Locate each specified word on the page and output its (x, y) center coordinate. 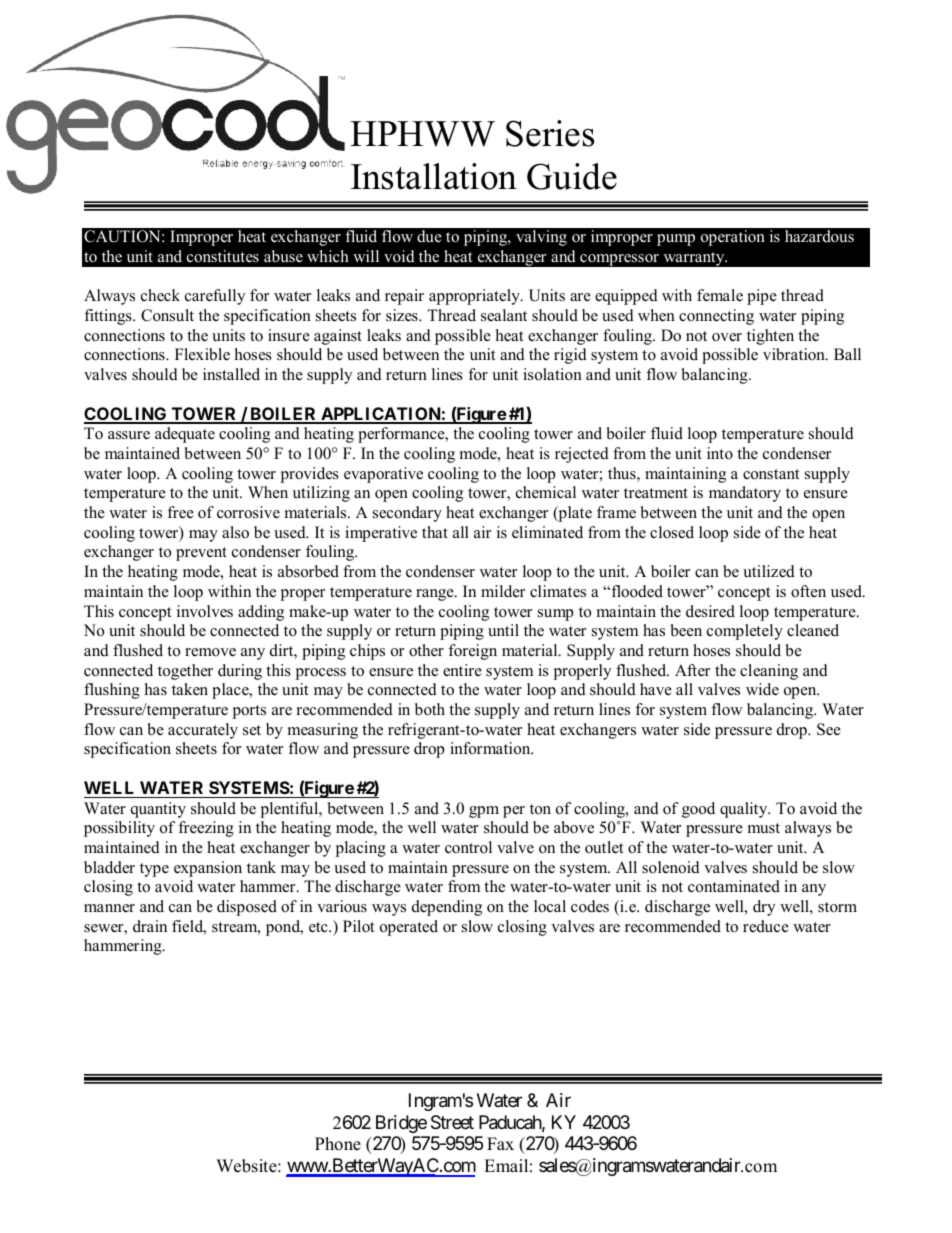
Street (452, 1122)
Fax (500, 1143)
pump (676, 240)
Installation (434, 176)
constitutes (223, 256)
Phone (338, 1144)
